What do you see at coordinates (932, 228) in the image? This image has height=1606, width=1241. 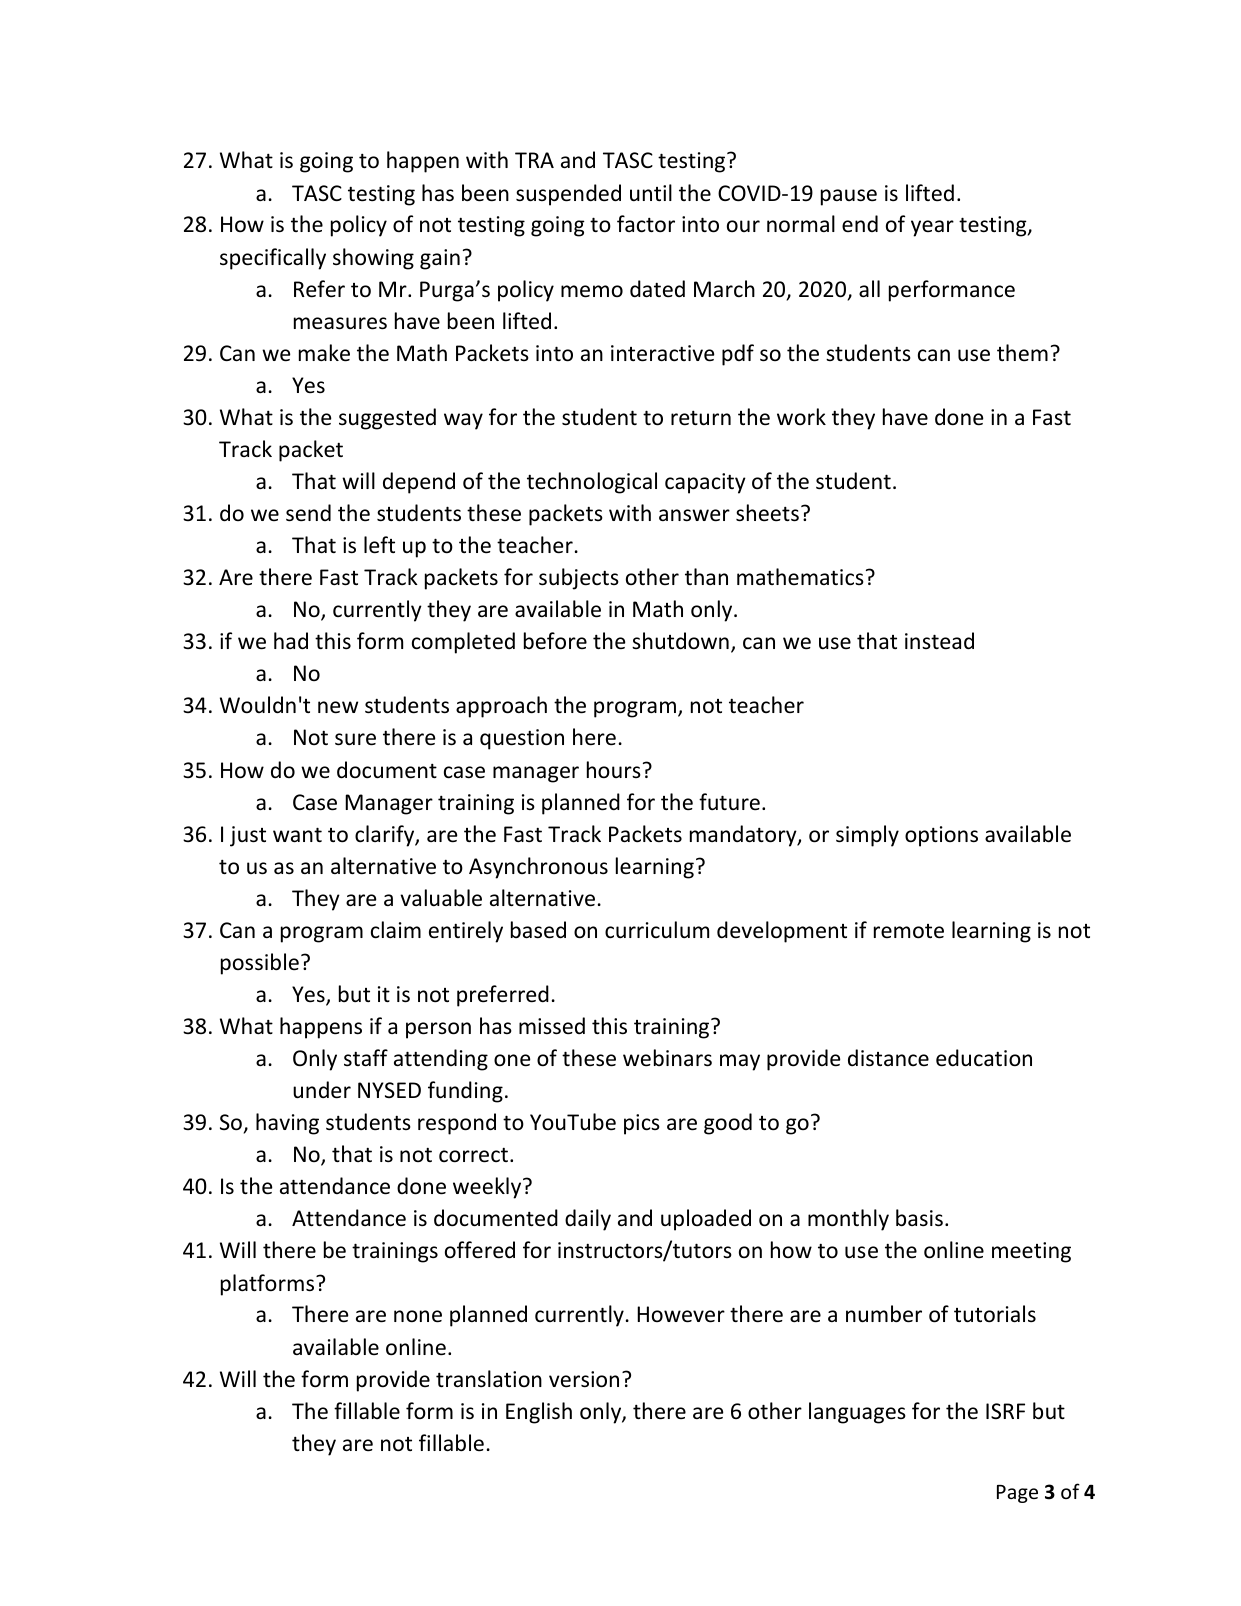 I see `year` at bounding box center [932, 228].
